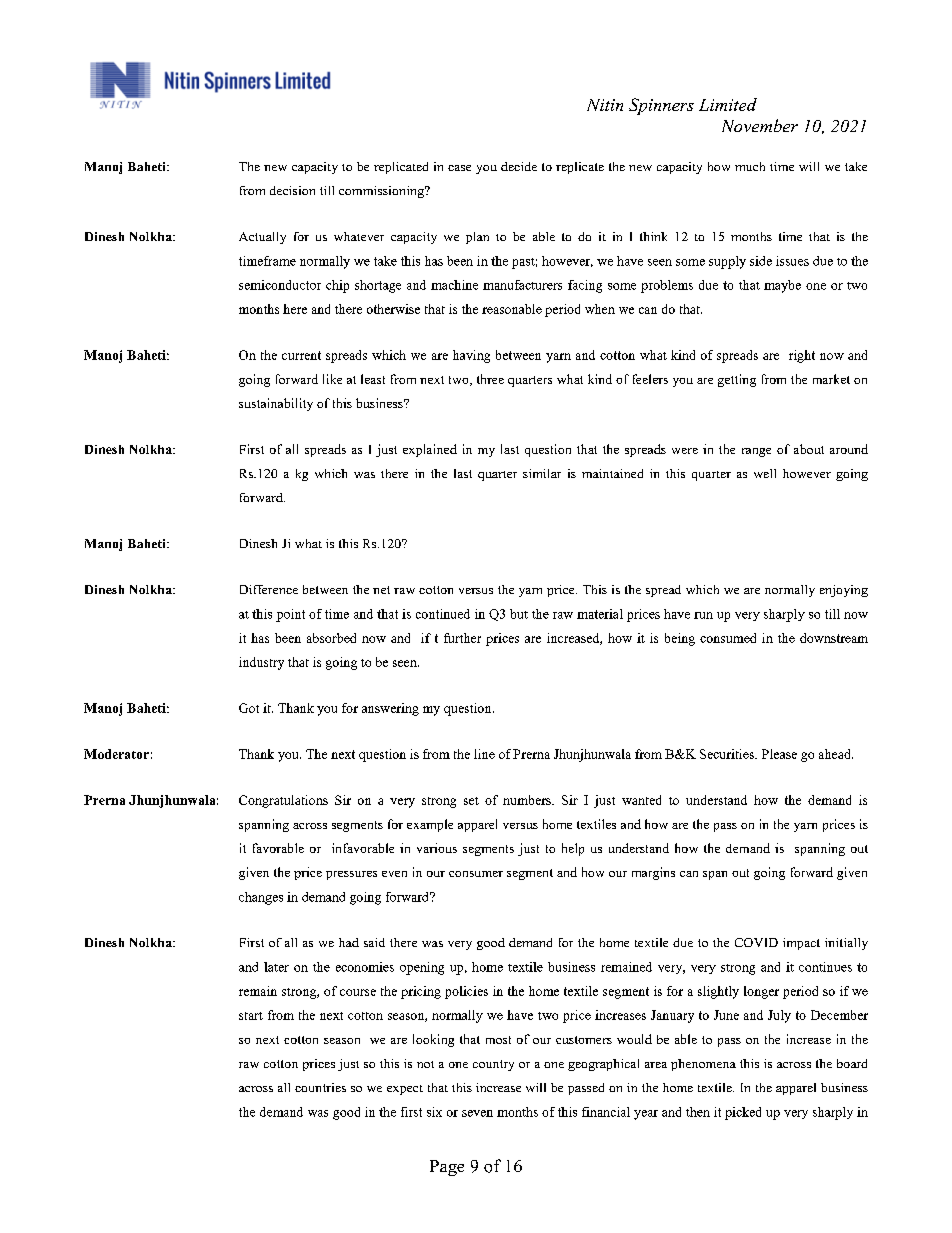 This screenshot has width=952, height=1233. What do you see at coordinates (276, 404) in the screenshot?
I see `sustainability` at bounding box center [276, 404].
